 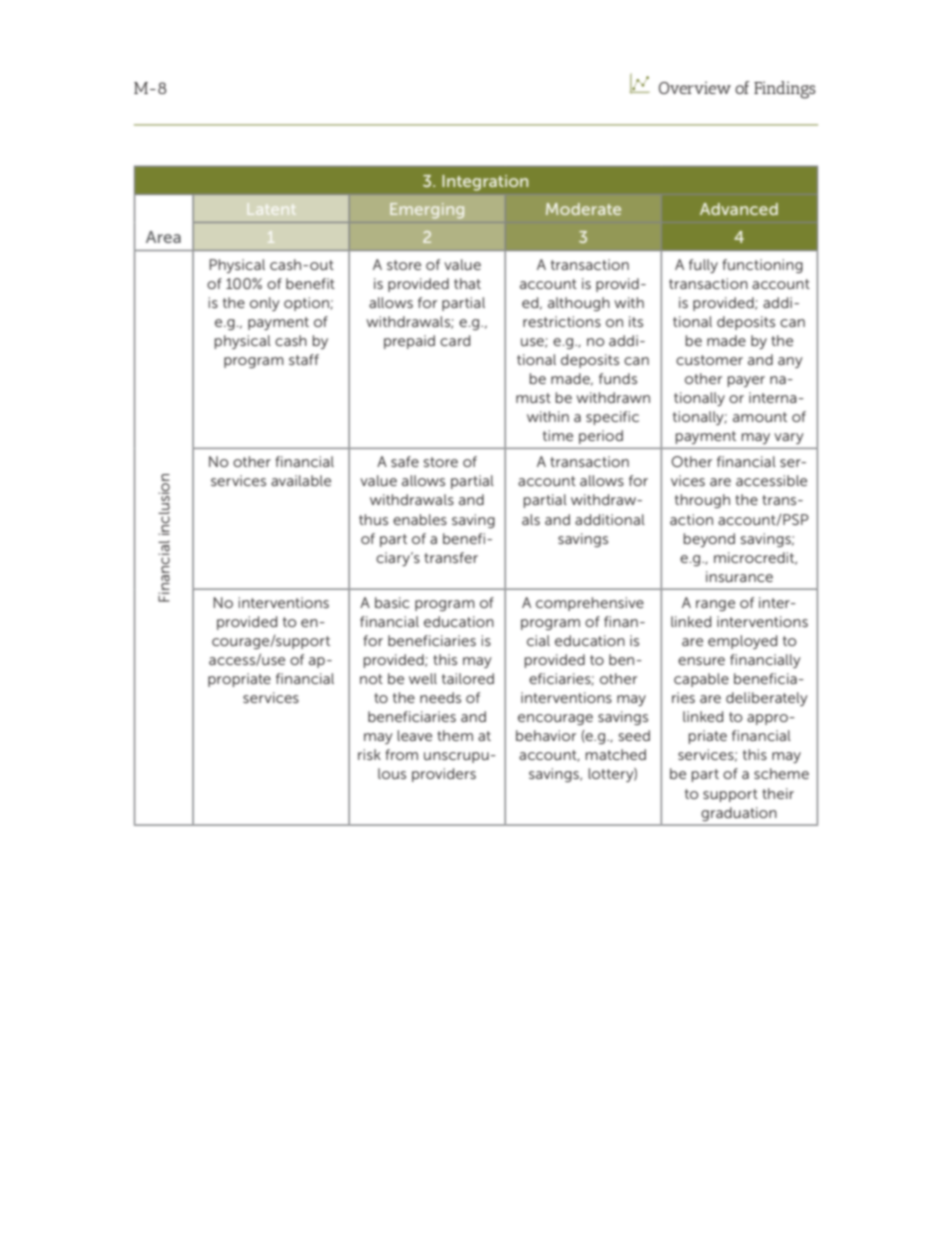 What do you see at coordinates (163, 237) in the page?
I see `Area` at bounding box center [163, 237].
